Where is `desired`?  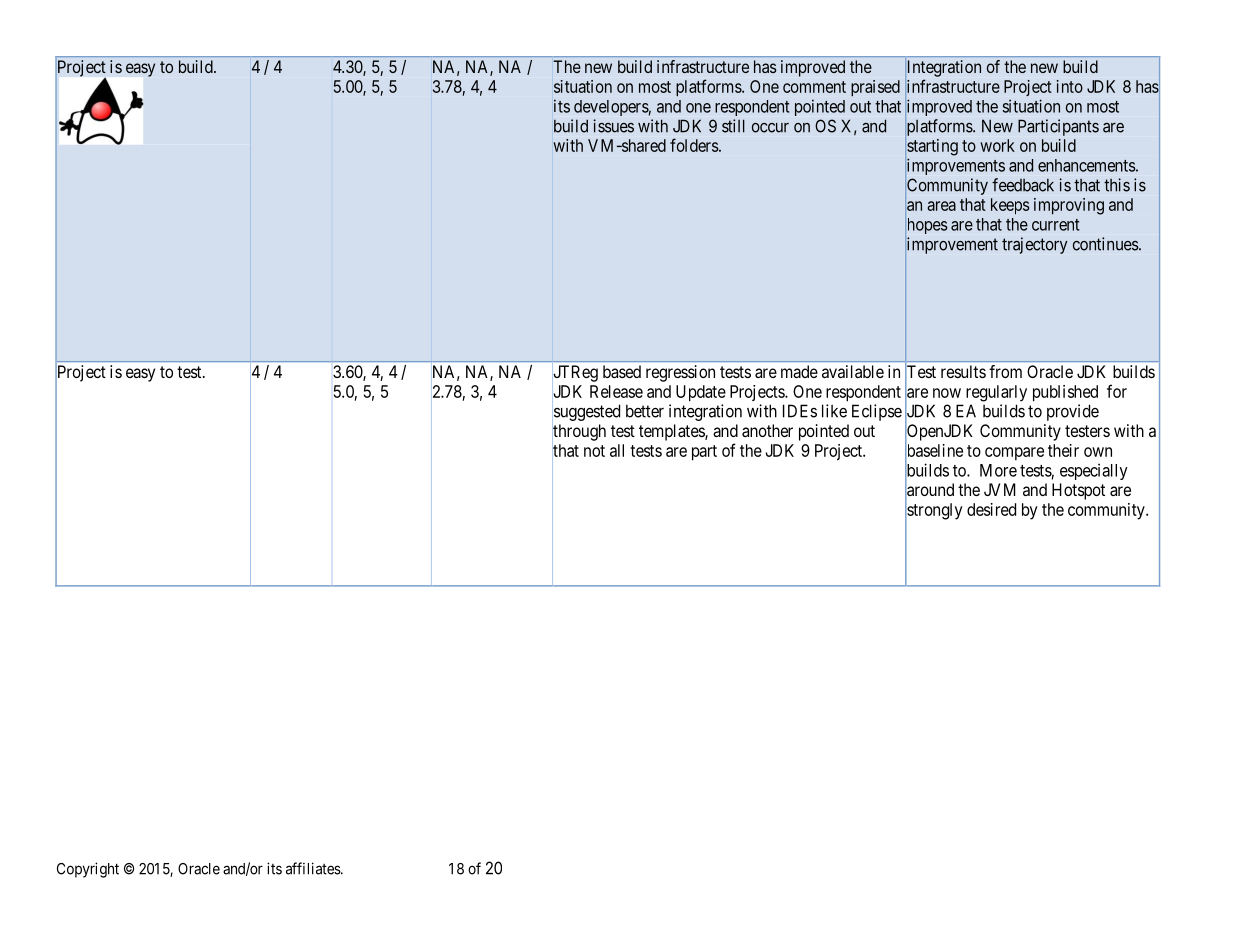
desired is located at coordinates (991, 509).
